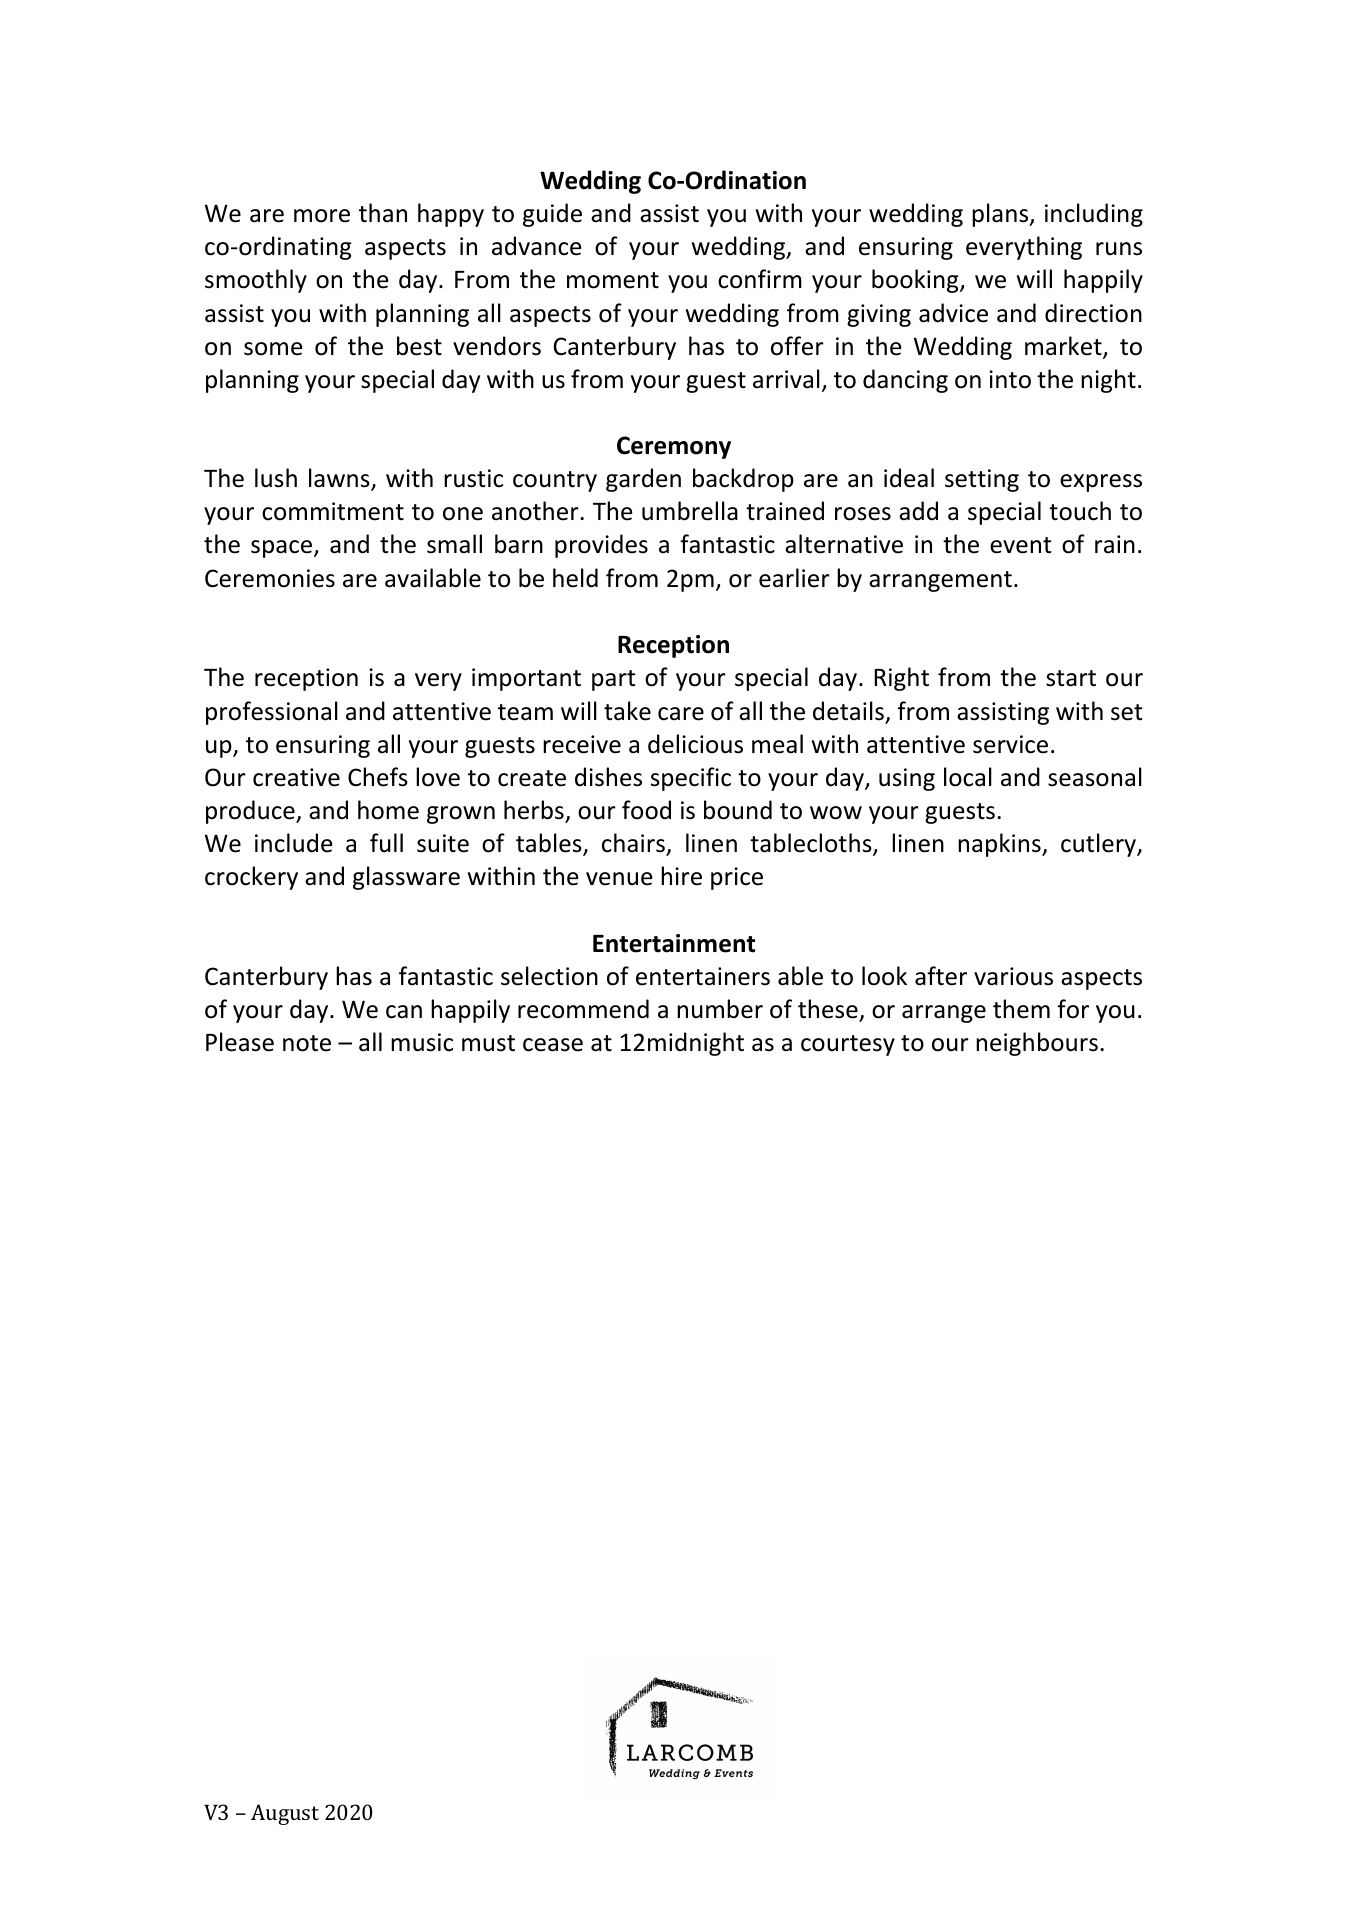 The width and height of the page is (1347, 1905). I want to click on cease, so click(553, 1045).
